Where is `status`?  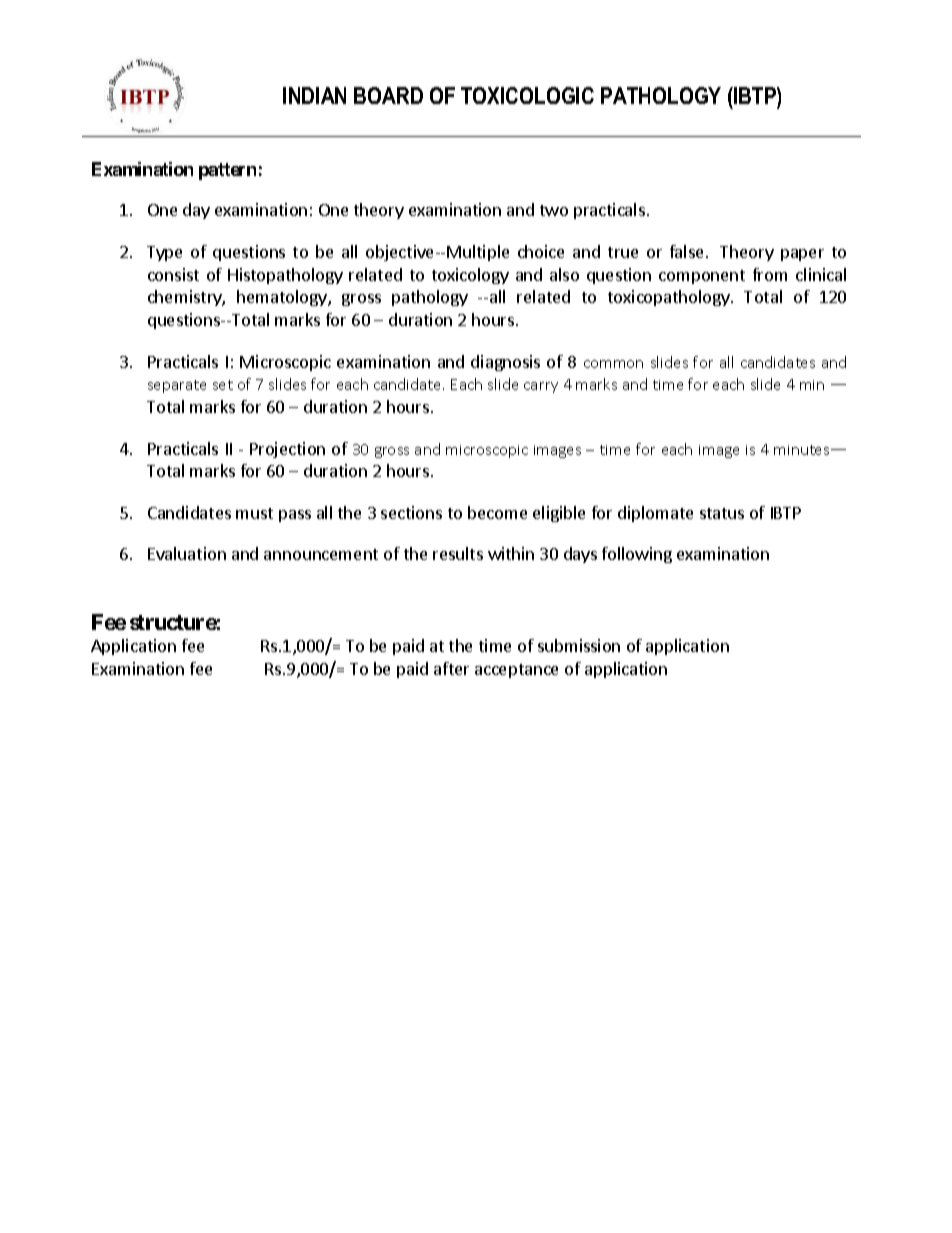 status is located at coordinates (722, 513).
